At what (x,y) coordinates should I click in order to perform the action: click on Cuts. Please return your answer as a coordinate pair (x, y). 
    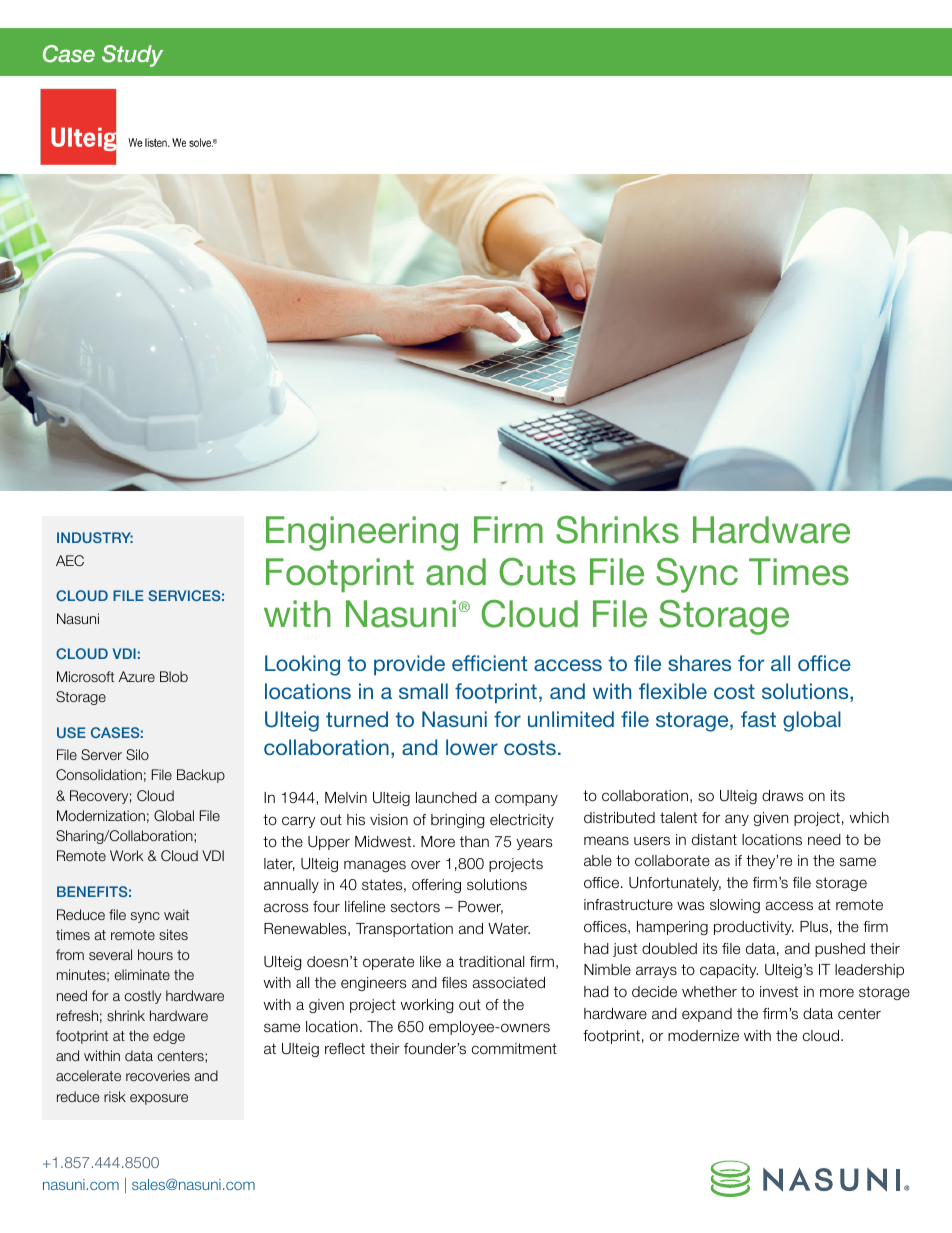
    Looking at the image, I should click on (537, 572).
